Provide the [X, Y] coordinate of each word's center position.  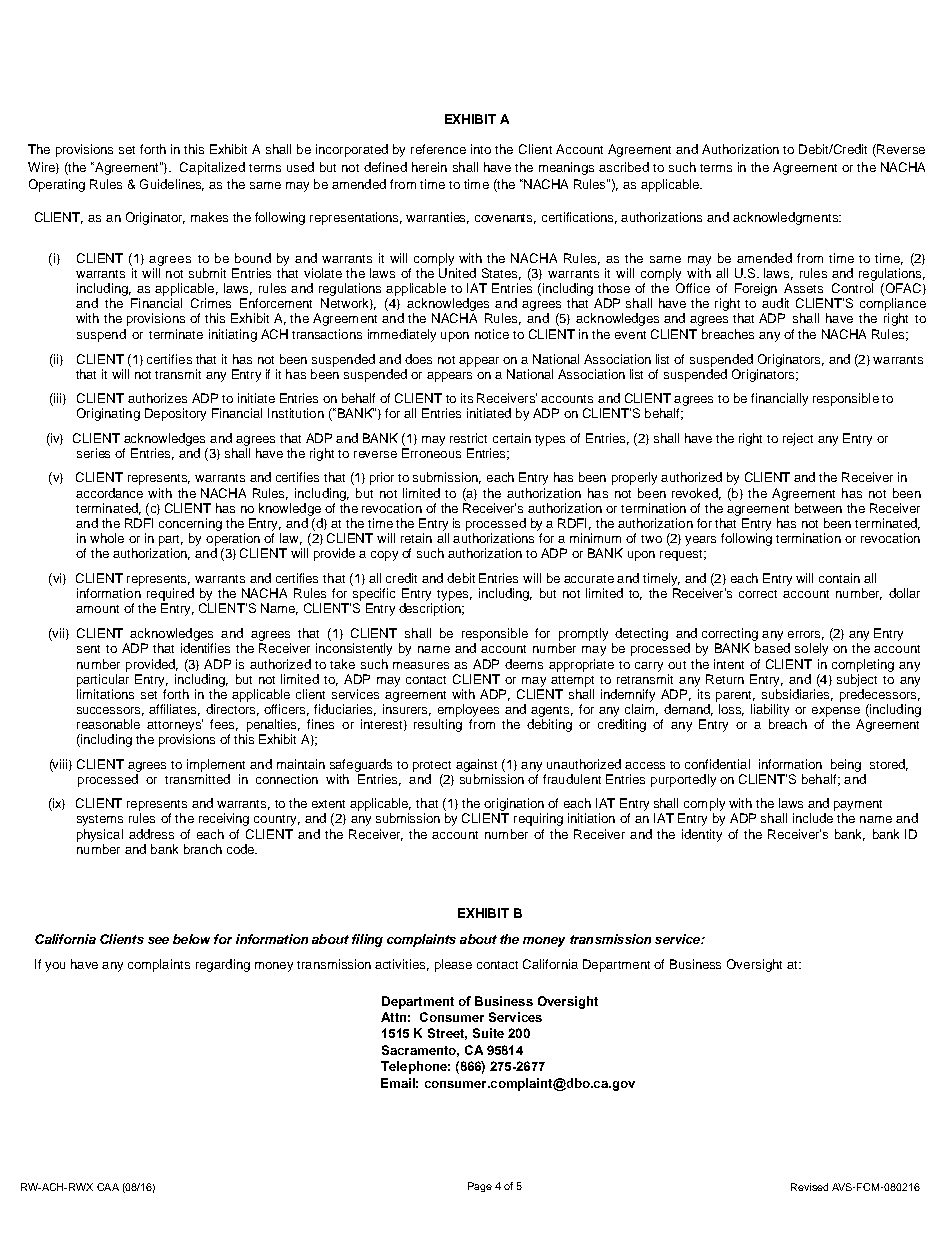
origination [514, 804]
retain [416, 538]
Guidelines [172, 185]
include [813, 818]
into [481, 149]
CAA [108, 1187]
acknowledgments [786, 218]
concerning [190, 524]
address [151, 834]
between [818, 508]
